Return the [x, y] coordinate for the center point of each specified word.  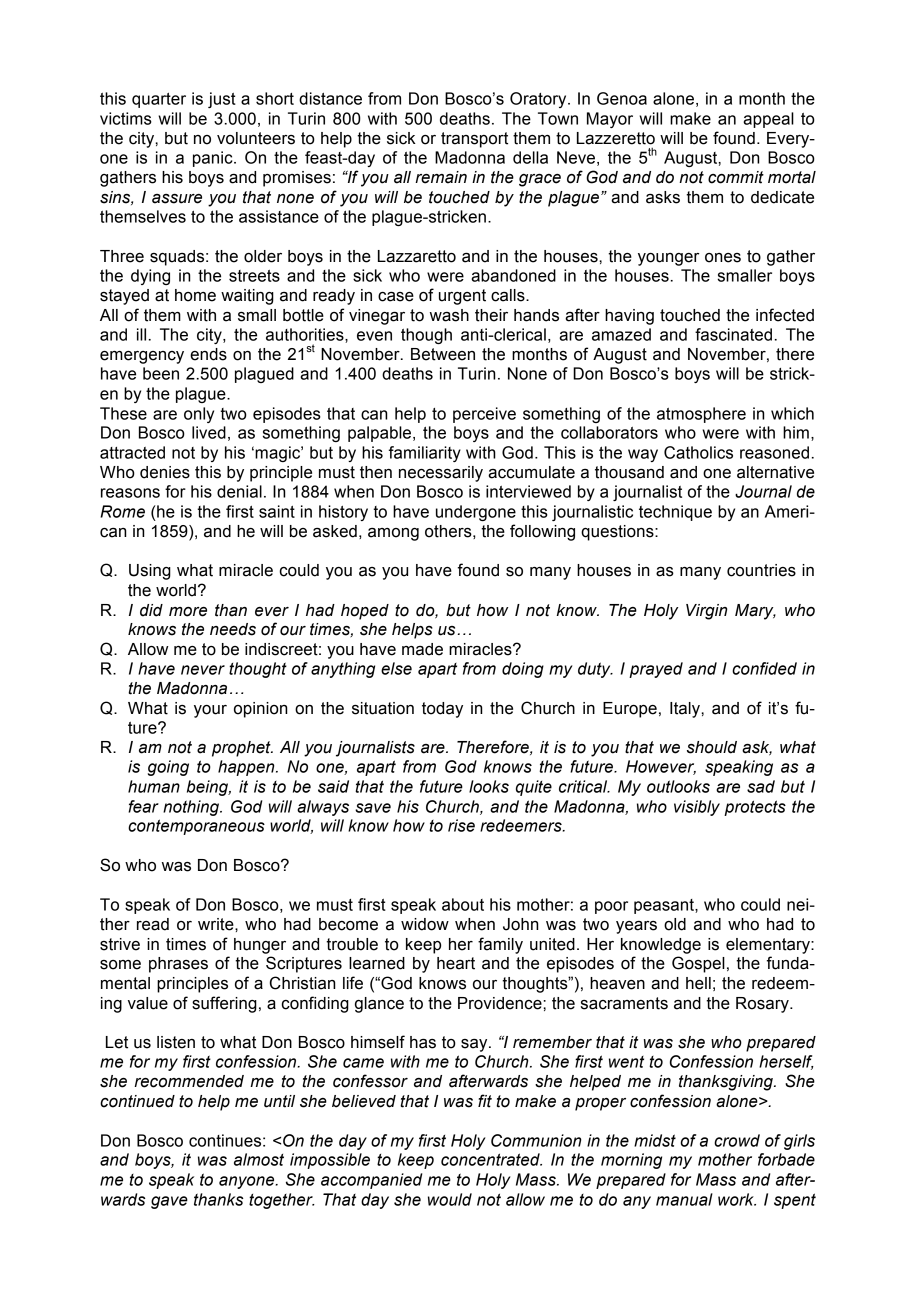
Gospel [698, 964]
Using [150, 572]
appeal [768, 120]
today [442, 710]
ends [208, 354]
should [712, 747]
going [168, 768]
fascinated [733, 334]
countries [761, 570]
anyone [248, 1182]
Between [443, 354]
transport [474, 140]
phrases [178, 965]
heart [456, 963]
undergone [476, 513]
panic [214, 159]
